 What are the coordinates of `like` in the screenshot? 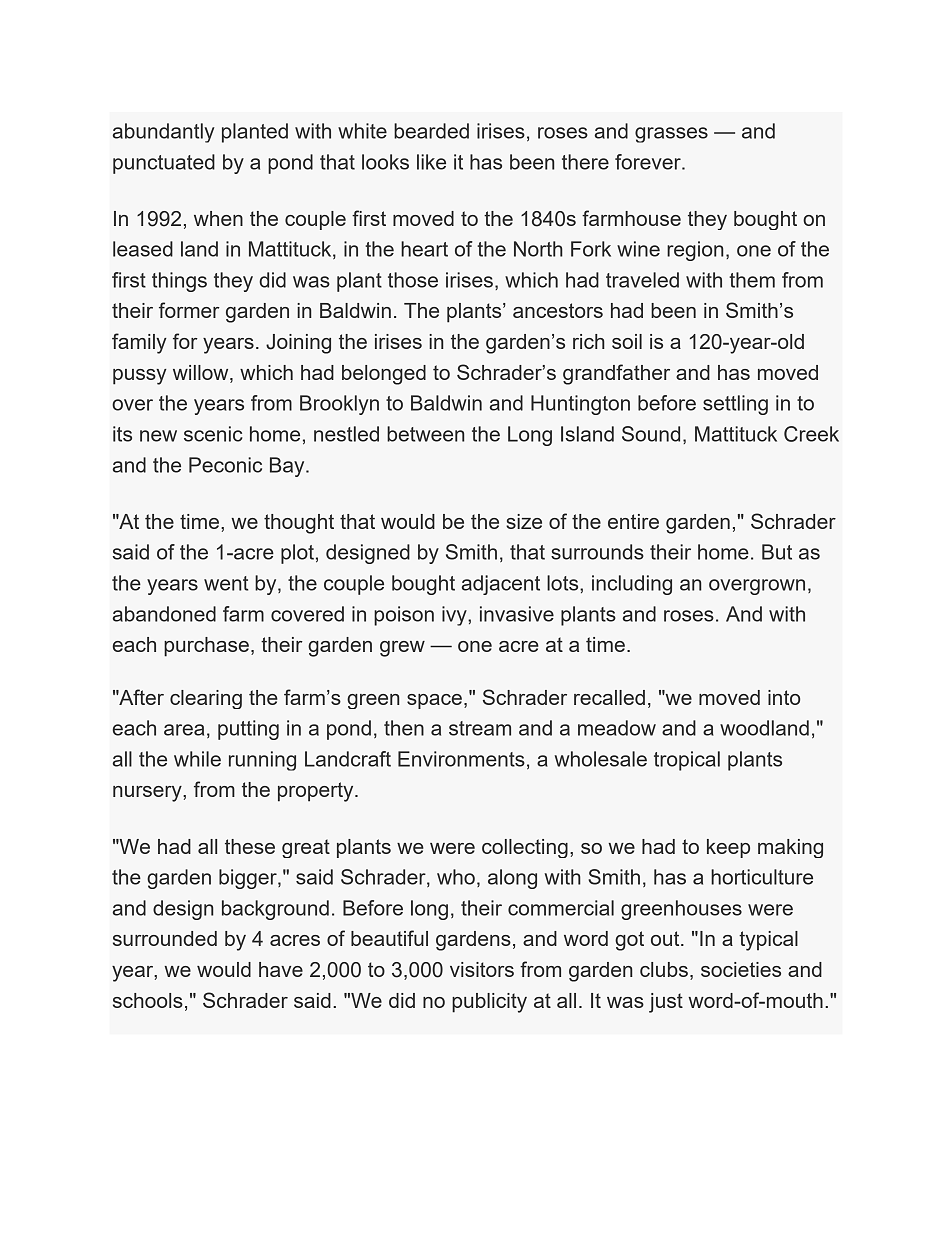 It's located at (431, 162).
